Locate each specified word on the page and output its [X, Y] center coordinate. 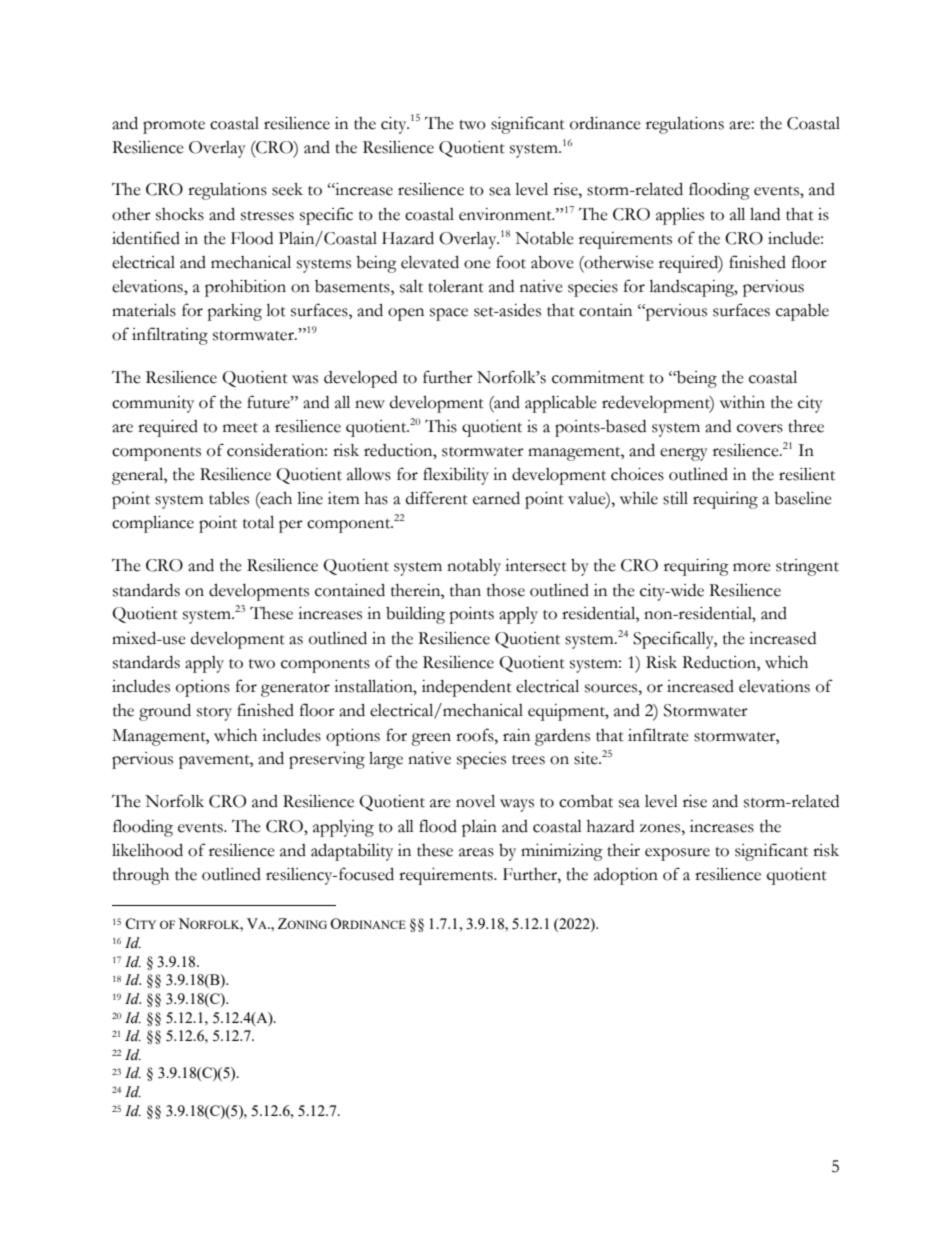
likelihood [147, 850]
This [441, 426]
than [465, 590]
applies [680, 216]
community [153, 404]
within [742, 402]
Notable [544, 238]
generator [295, 690]
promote [174, 127]
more [752, 567]
